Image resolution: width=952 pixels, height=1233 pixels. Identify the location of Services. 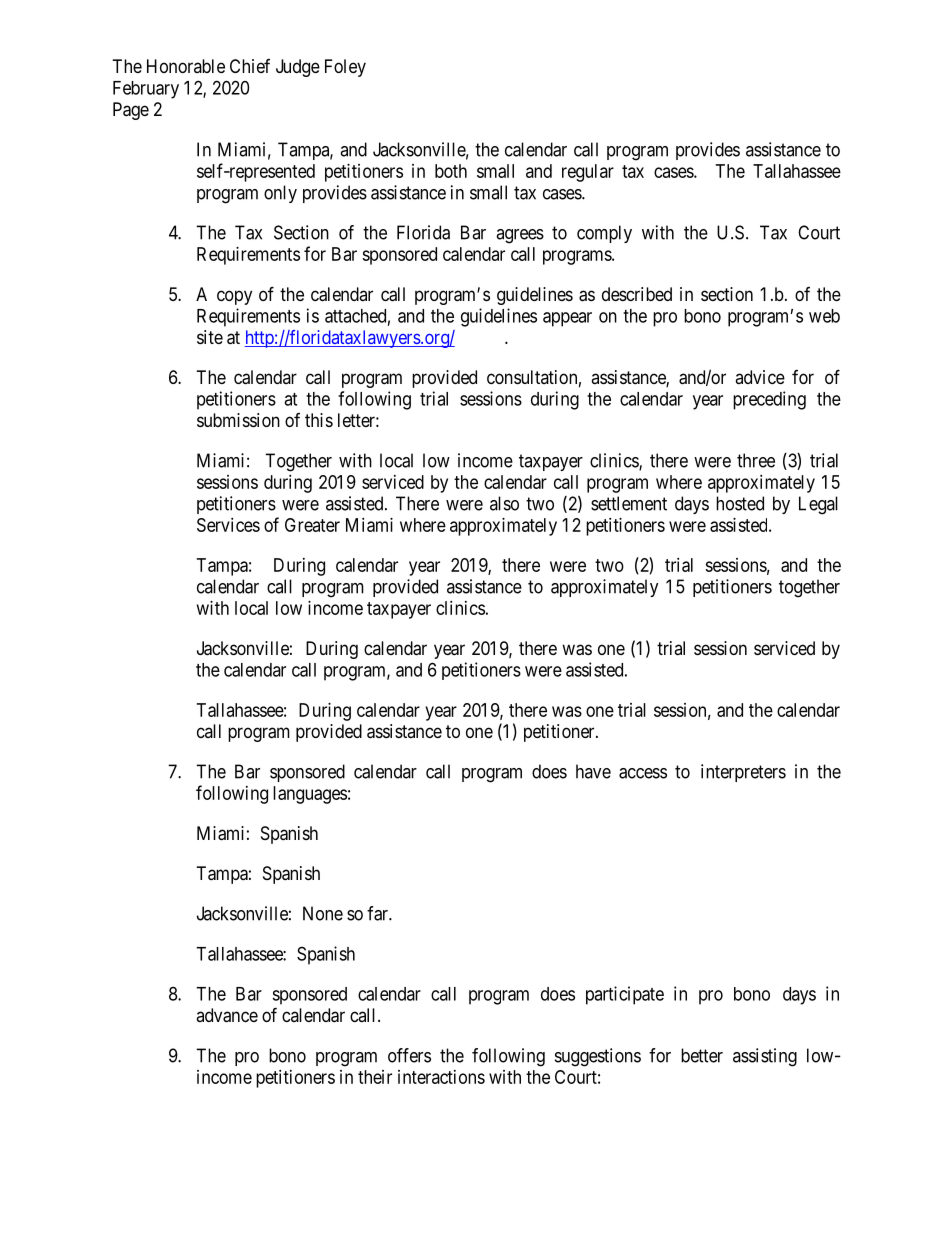
(228, 525).
